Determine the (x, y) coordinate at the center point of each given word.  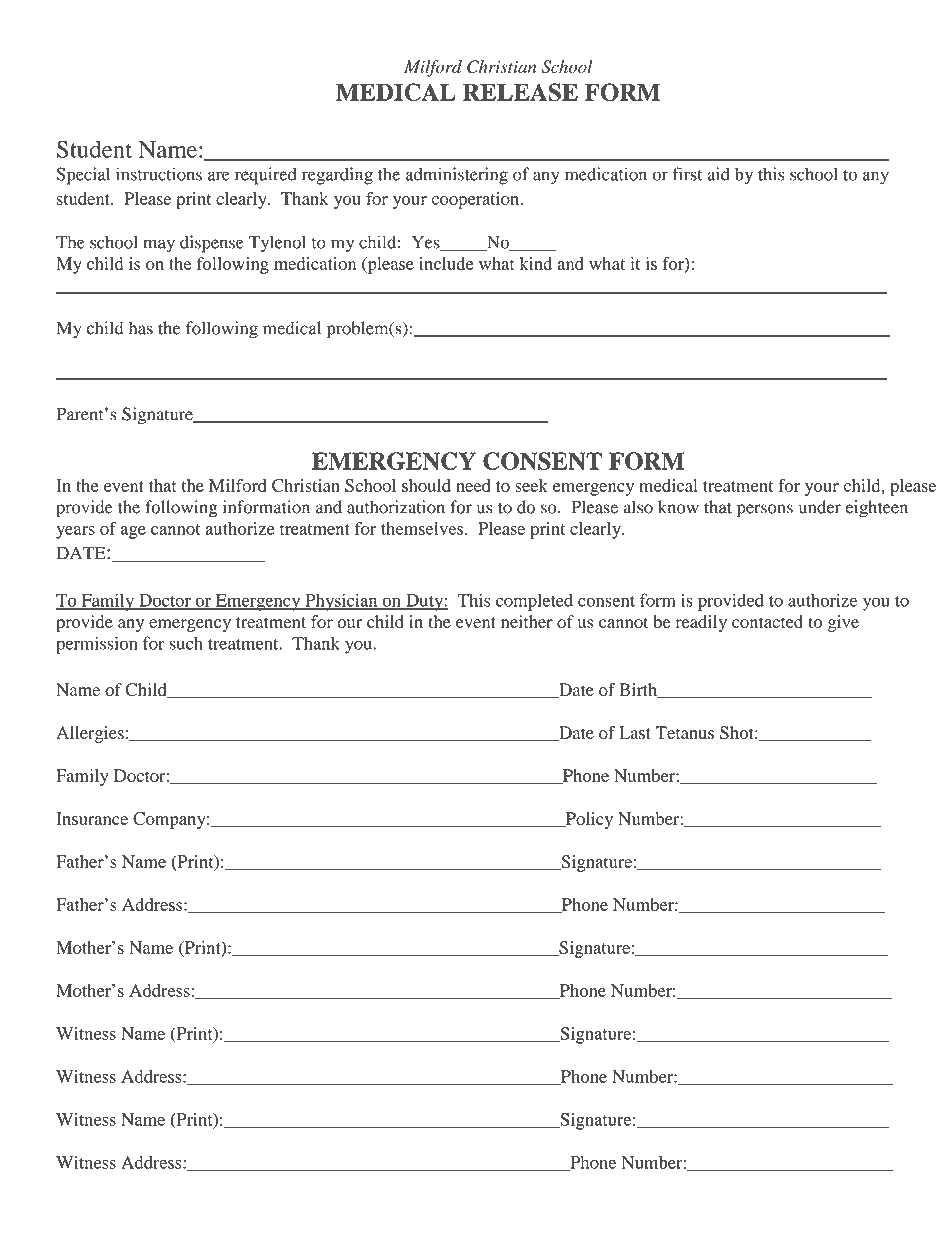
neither (527, 621)
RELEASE (520, 92)
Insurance (92, 818)
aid (718, 174)
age (133, 532)
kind (536, 263)
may (159, 246)
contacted (767, 621)
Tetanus (685, 732)
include (446, 263)
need (473, 485)
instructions (159, 174)
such (186, 643)
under (820, 507)
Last (635, 732)
